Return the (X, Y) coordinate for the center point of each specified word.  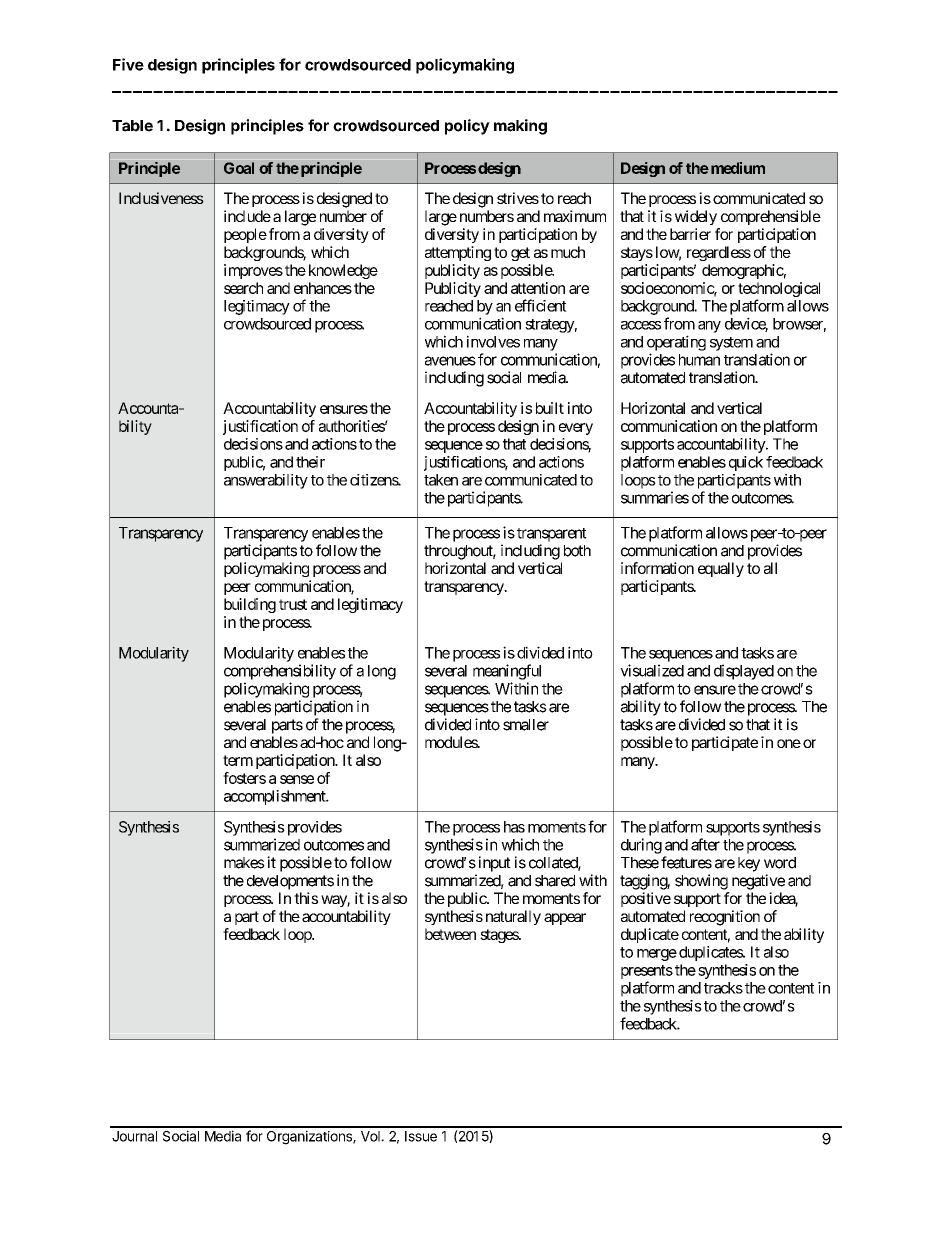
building (250, 605)
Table (132, 126)
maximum (575, 216)
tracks (723, 988)
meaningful (507, 672)
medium (736, 168)
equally (721, 569)
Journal (134, 1136)
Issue (421, 1136)
